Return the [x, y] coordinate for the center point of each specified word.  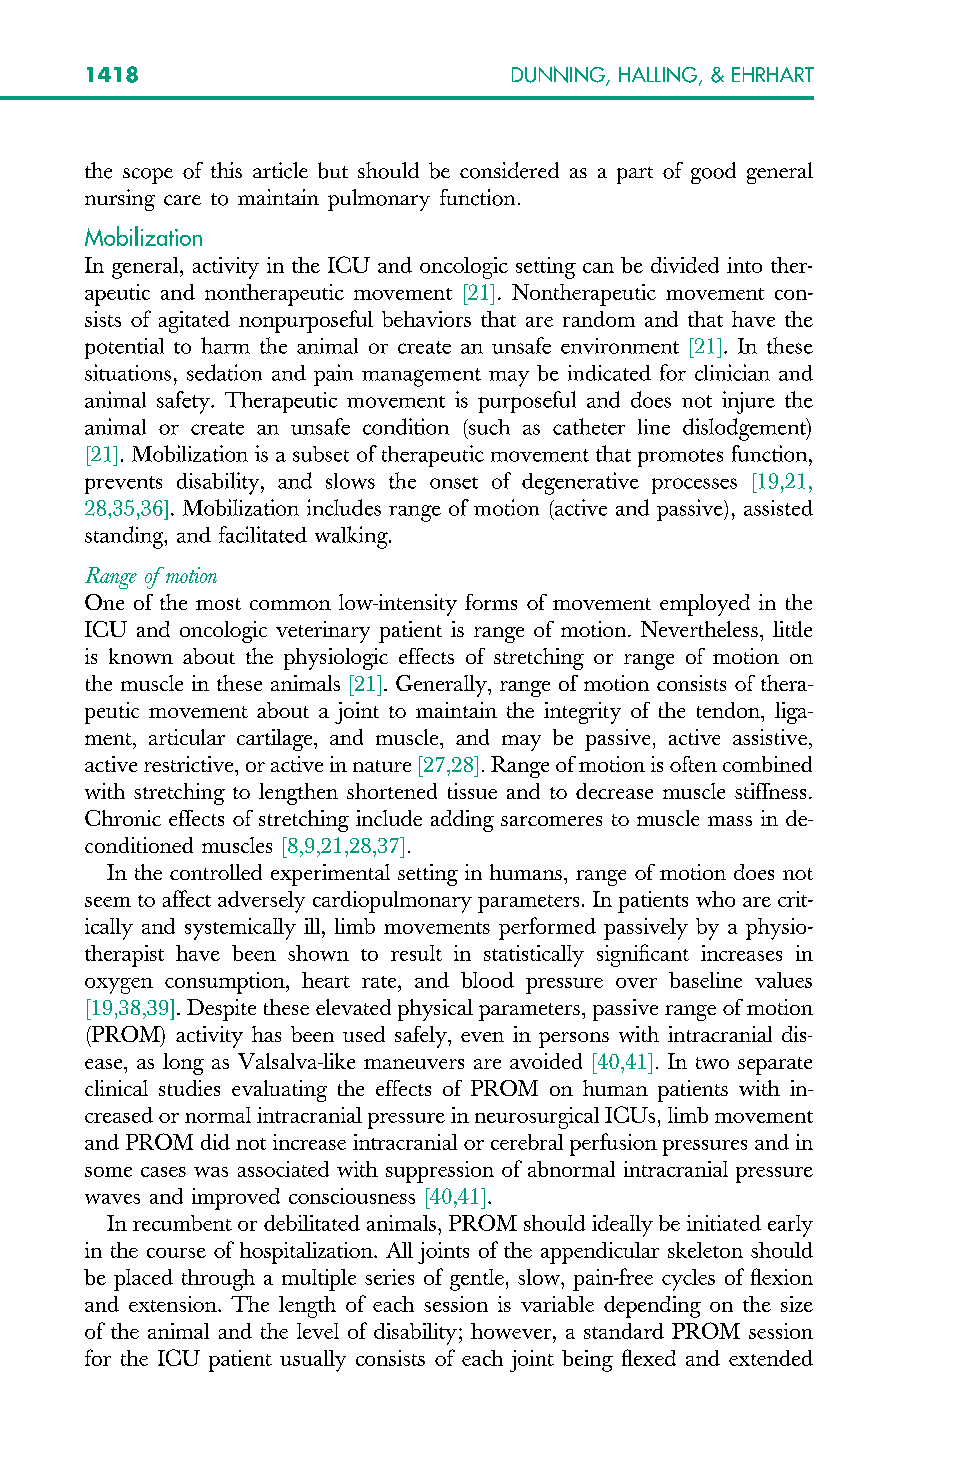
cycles [688, 1280]
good [713, 173]
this [226, 170]
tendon [730, 710]
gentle [477, 1280]
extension [174, 1304]
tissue [472, 791]
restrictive [190, 764]
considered [509, 170]
